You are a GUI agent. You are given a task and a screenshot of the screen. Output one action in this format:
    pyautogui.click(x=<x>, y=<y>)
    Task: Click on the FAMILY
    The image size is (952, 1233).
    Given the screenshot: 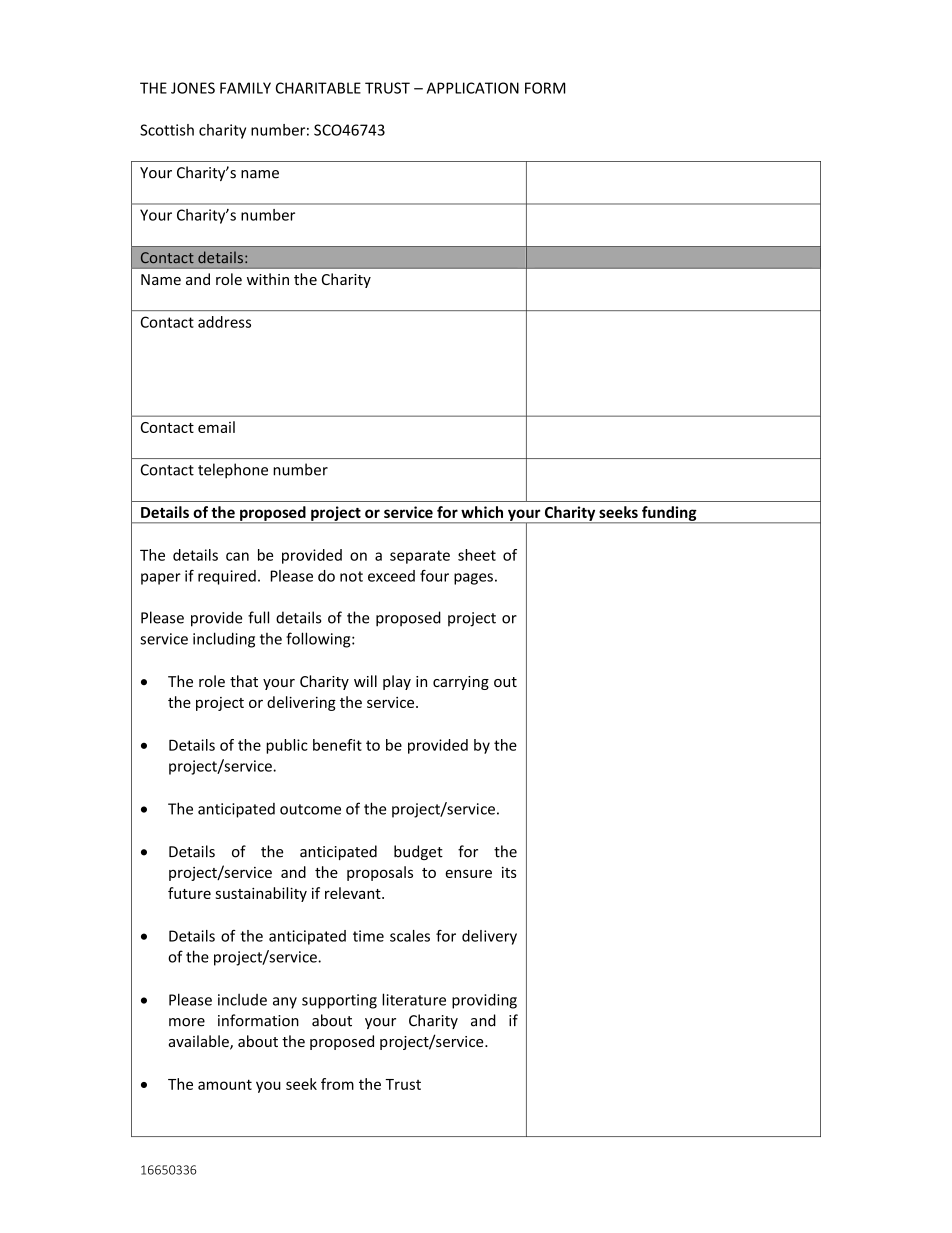 What is the action you would take?
    pyautogui.click(x=245, y=88)
